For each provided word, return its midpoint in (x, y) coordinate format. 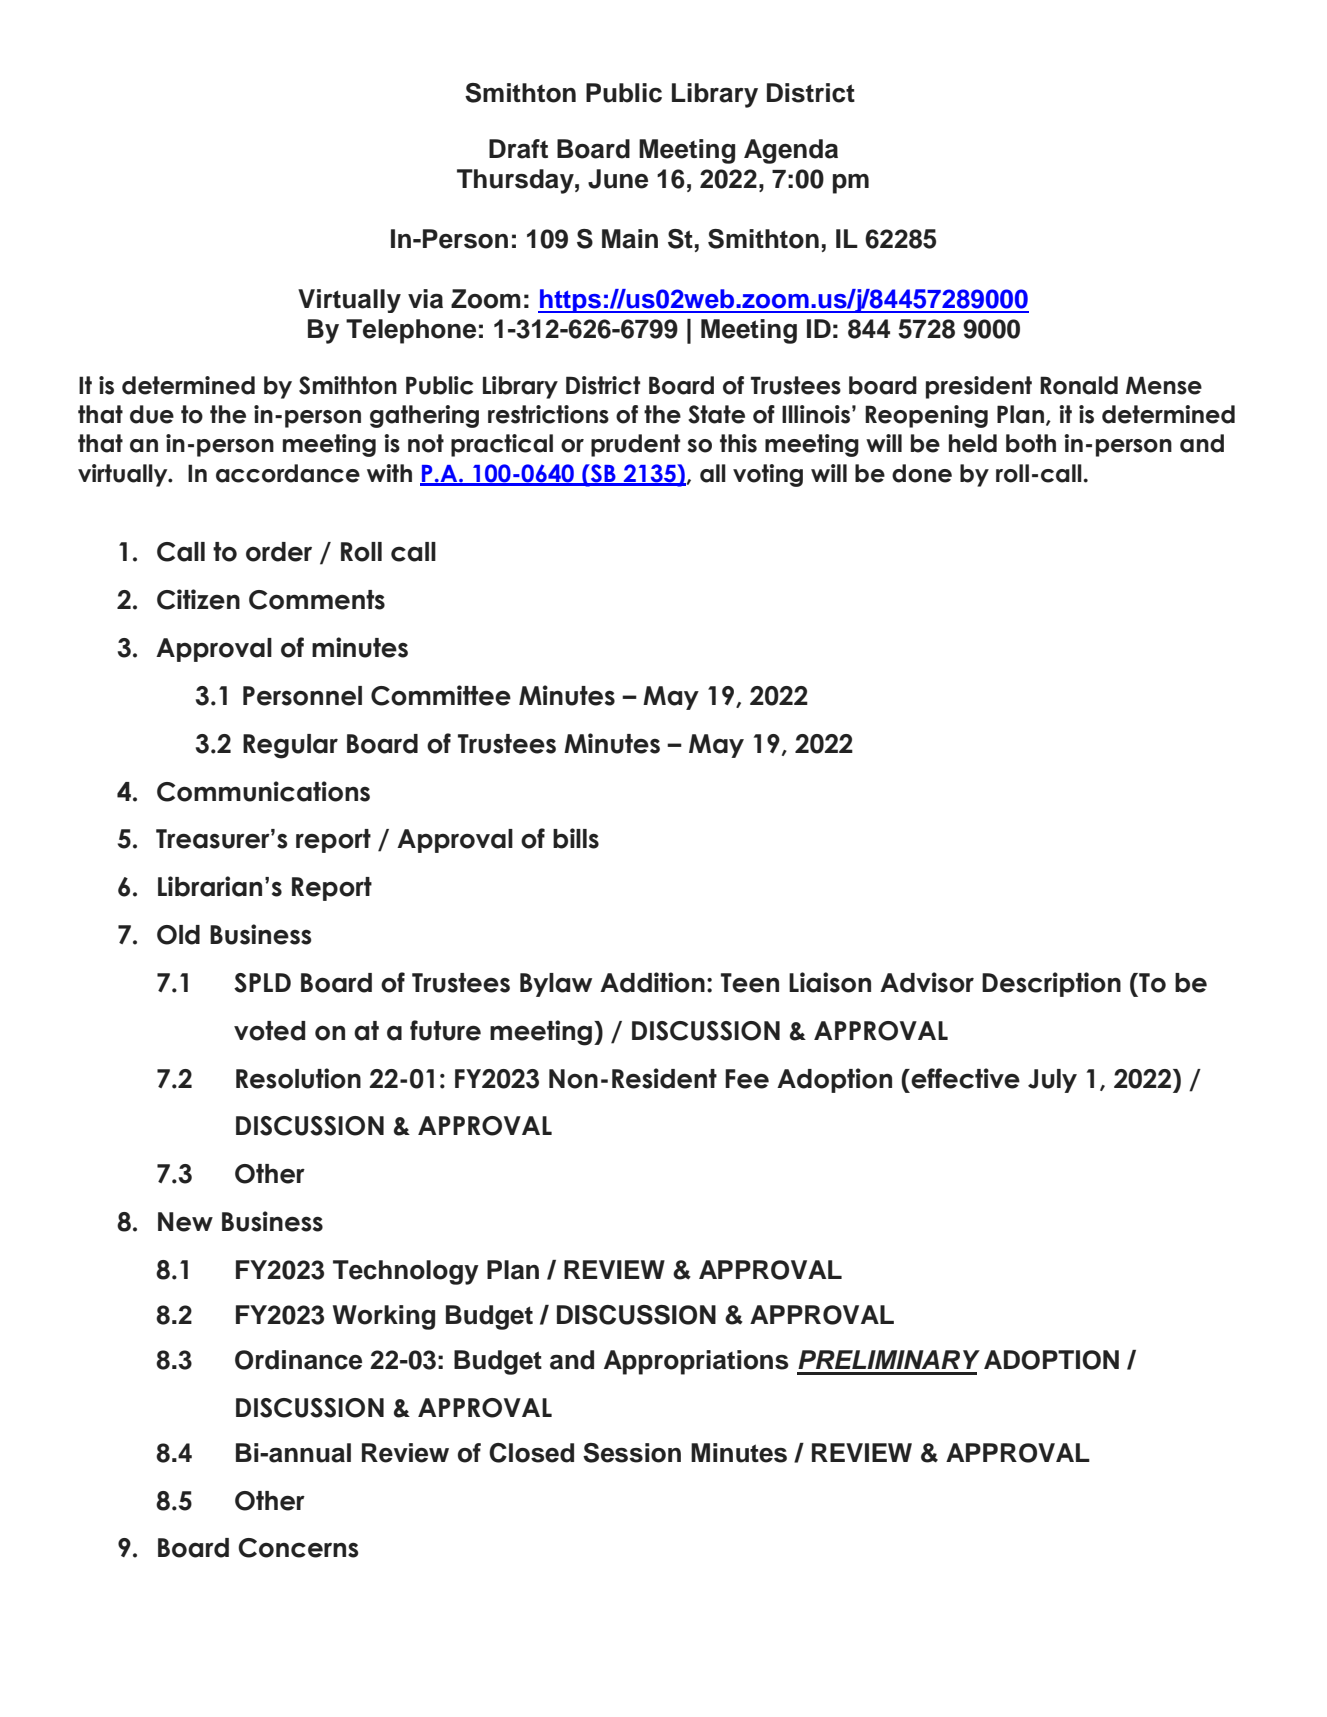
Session (632, 1453)
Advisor (927, 982)
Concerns (298, 1548)
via (425, 299)
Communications (263, 791)
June (618, 179)
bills (576, 838)
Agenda (791, 151)
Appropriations (696, 1362)
